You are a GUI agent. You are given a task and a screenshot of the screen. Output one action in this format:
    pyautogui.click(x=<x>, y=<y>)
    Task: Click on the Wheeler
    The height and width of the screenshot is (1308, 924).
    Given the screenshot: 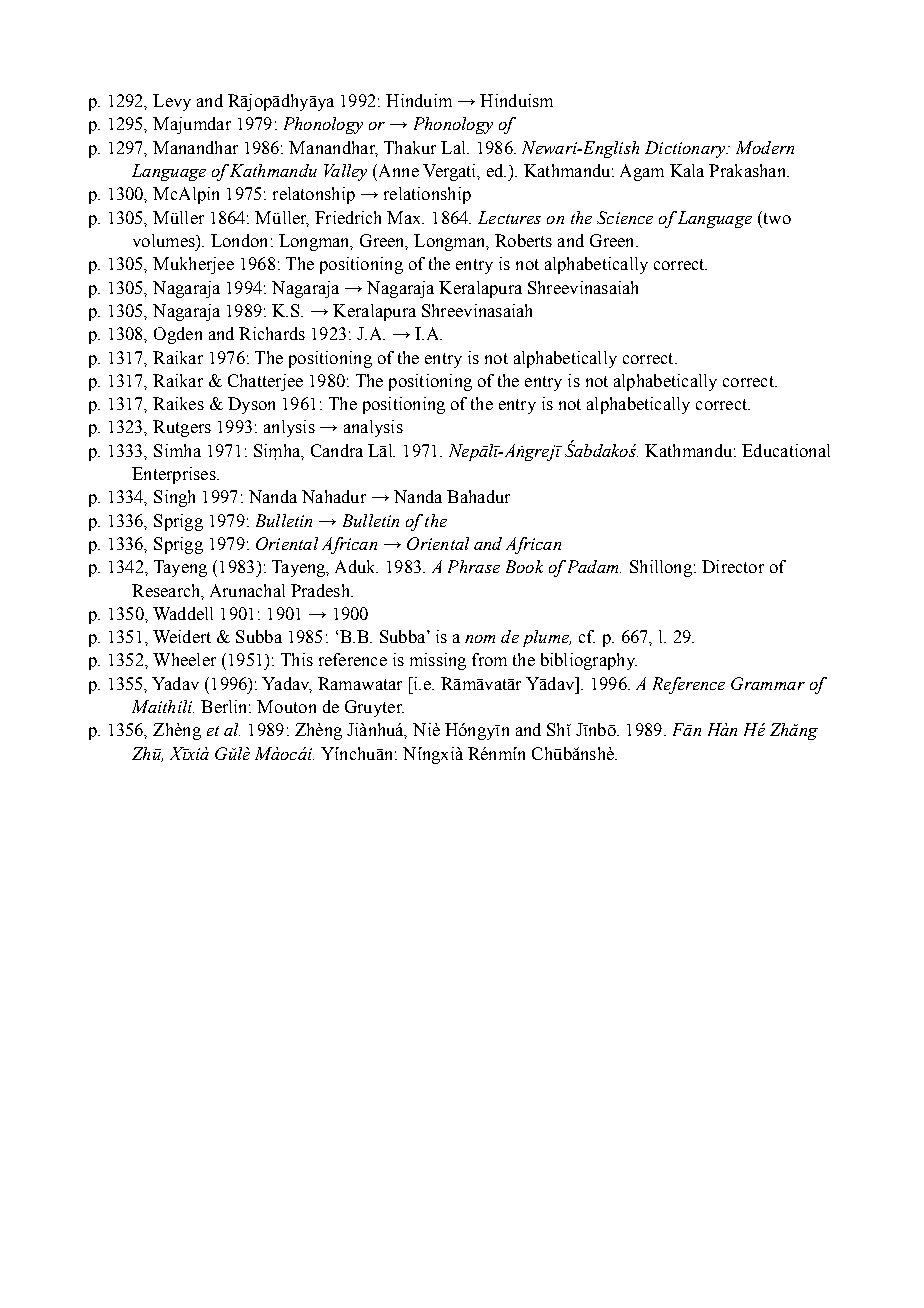 What is the action you would take?
    pyautogui.click(x=184, y=659)
